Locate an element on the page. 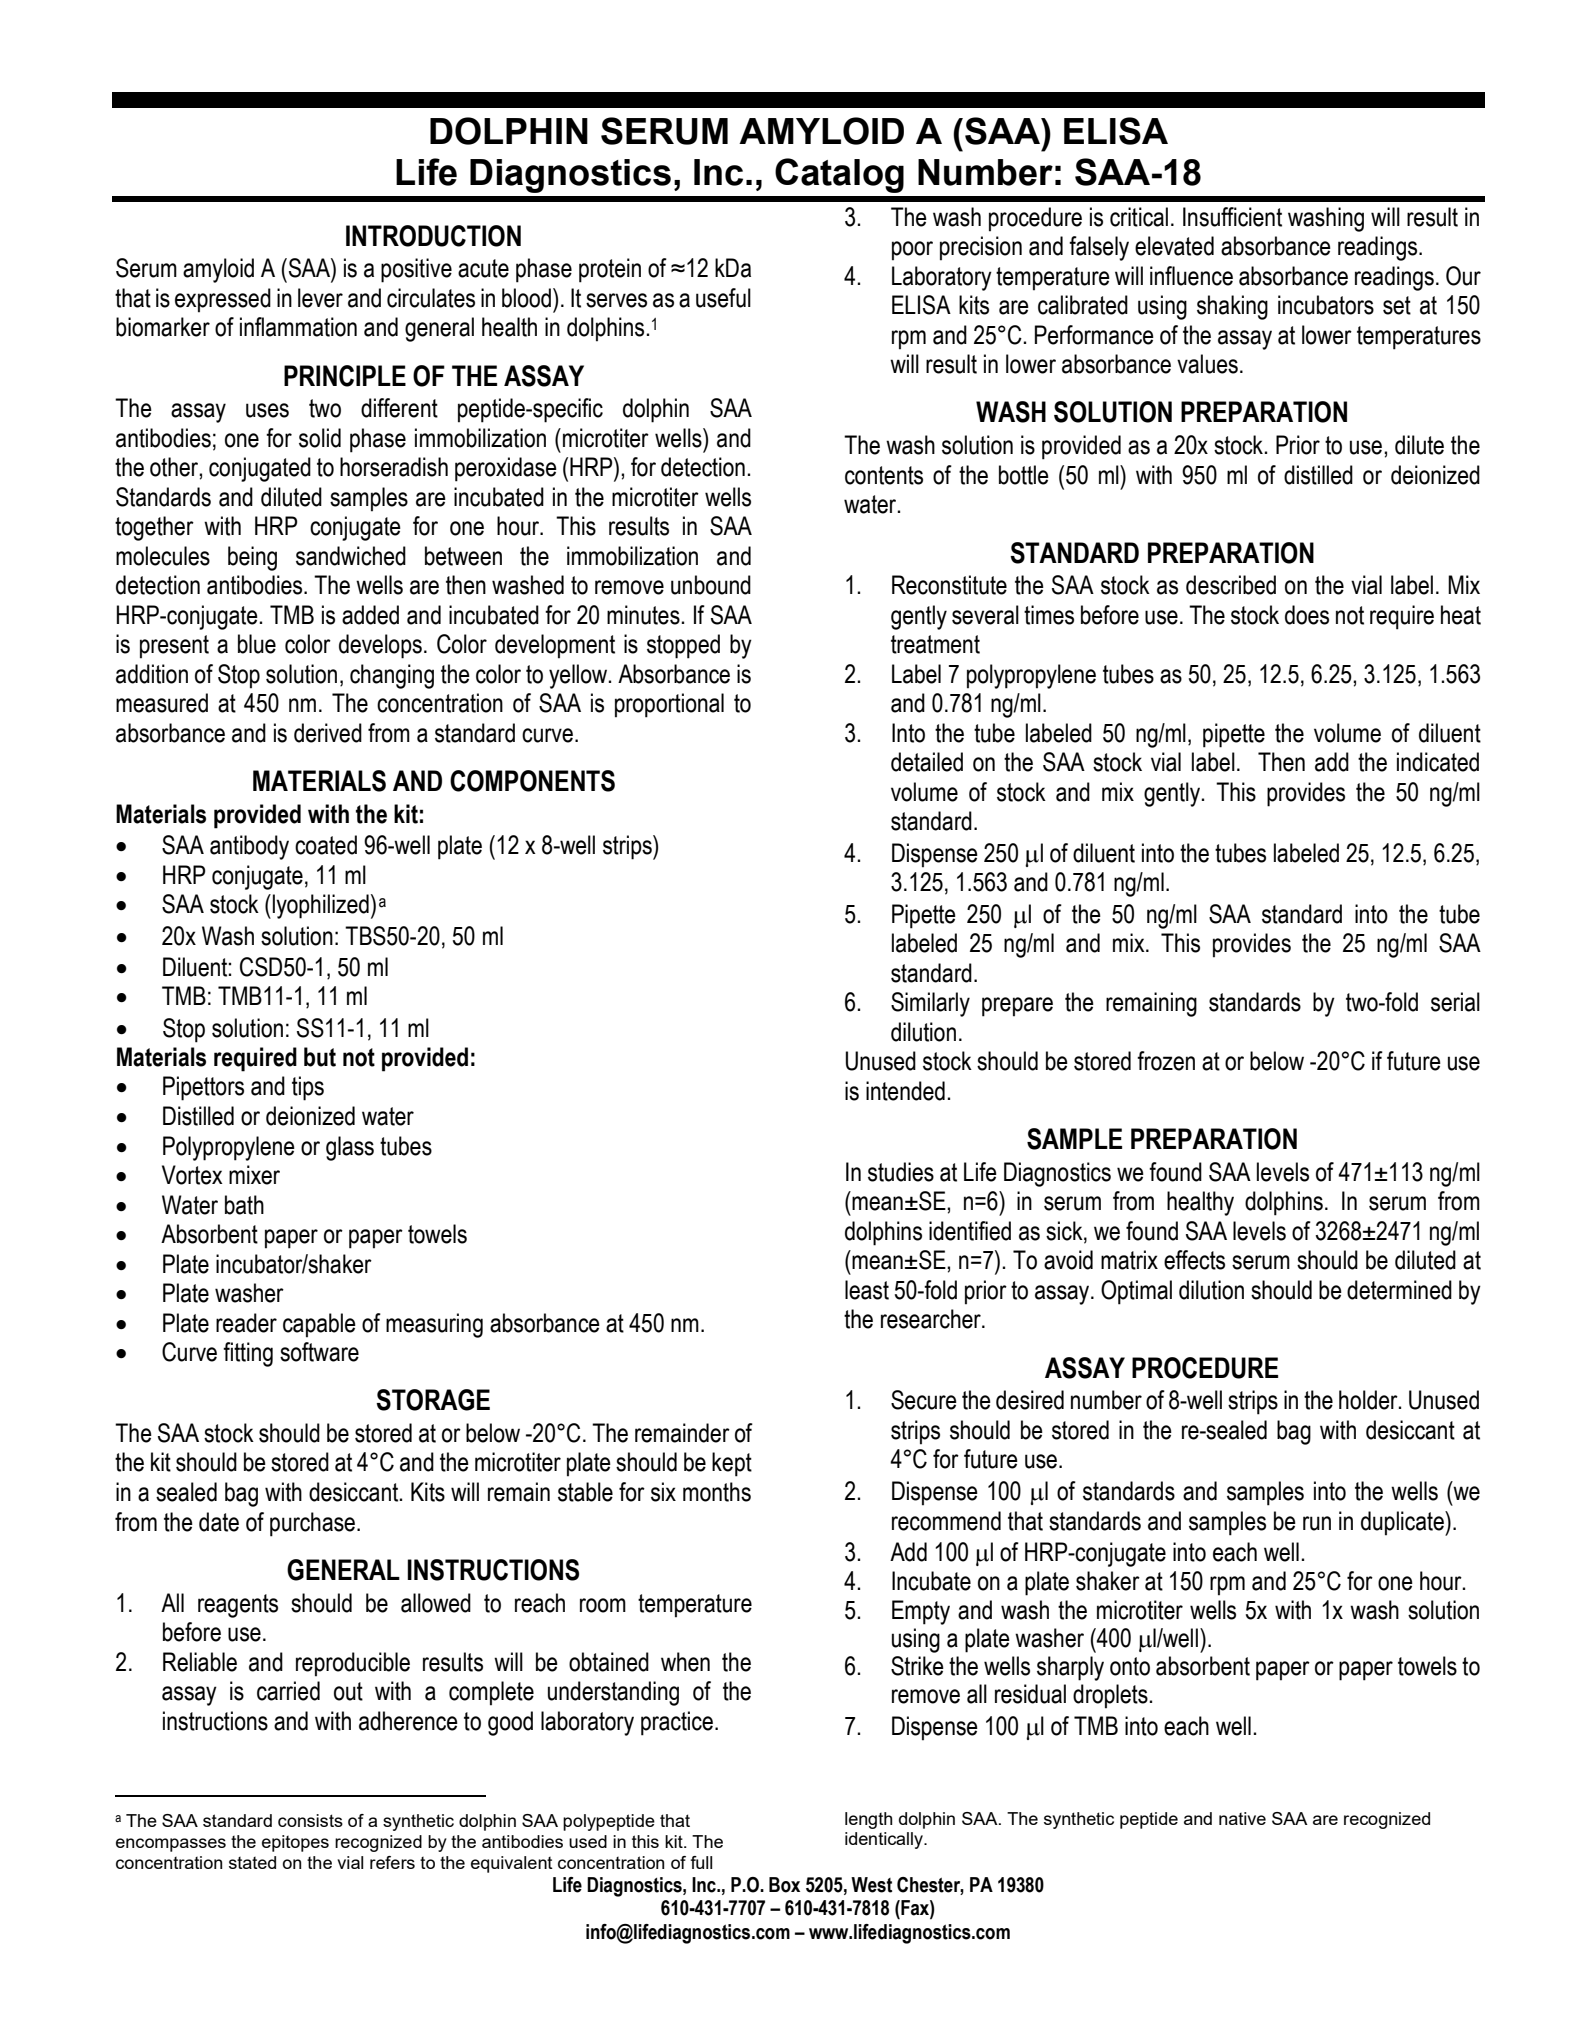  Insufficient is located at coordinates (1232, 217).
